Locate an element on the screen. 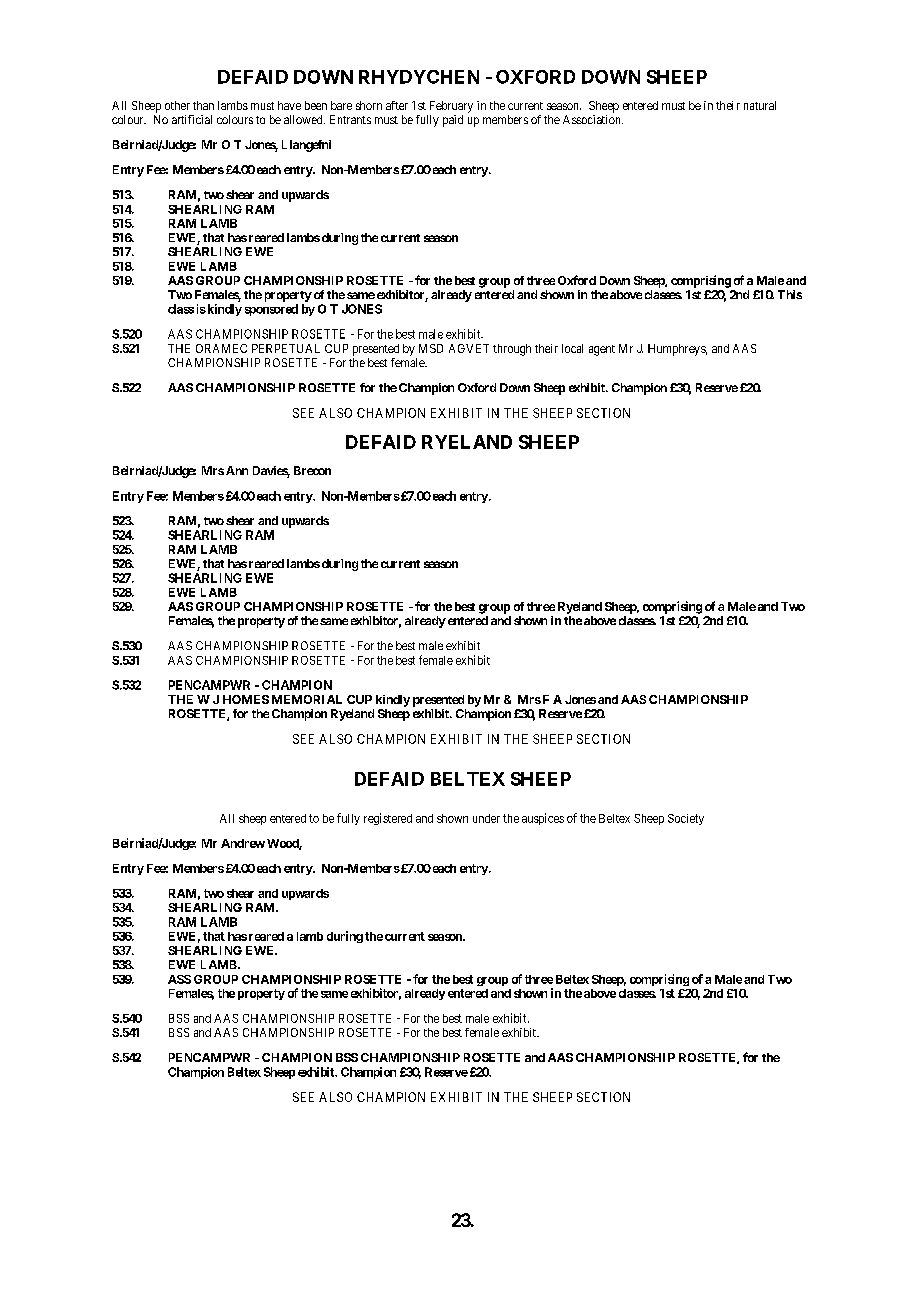 The height and width of the screenshot is (1308, 924). under is located at coordinates (486, 818).
